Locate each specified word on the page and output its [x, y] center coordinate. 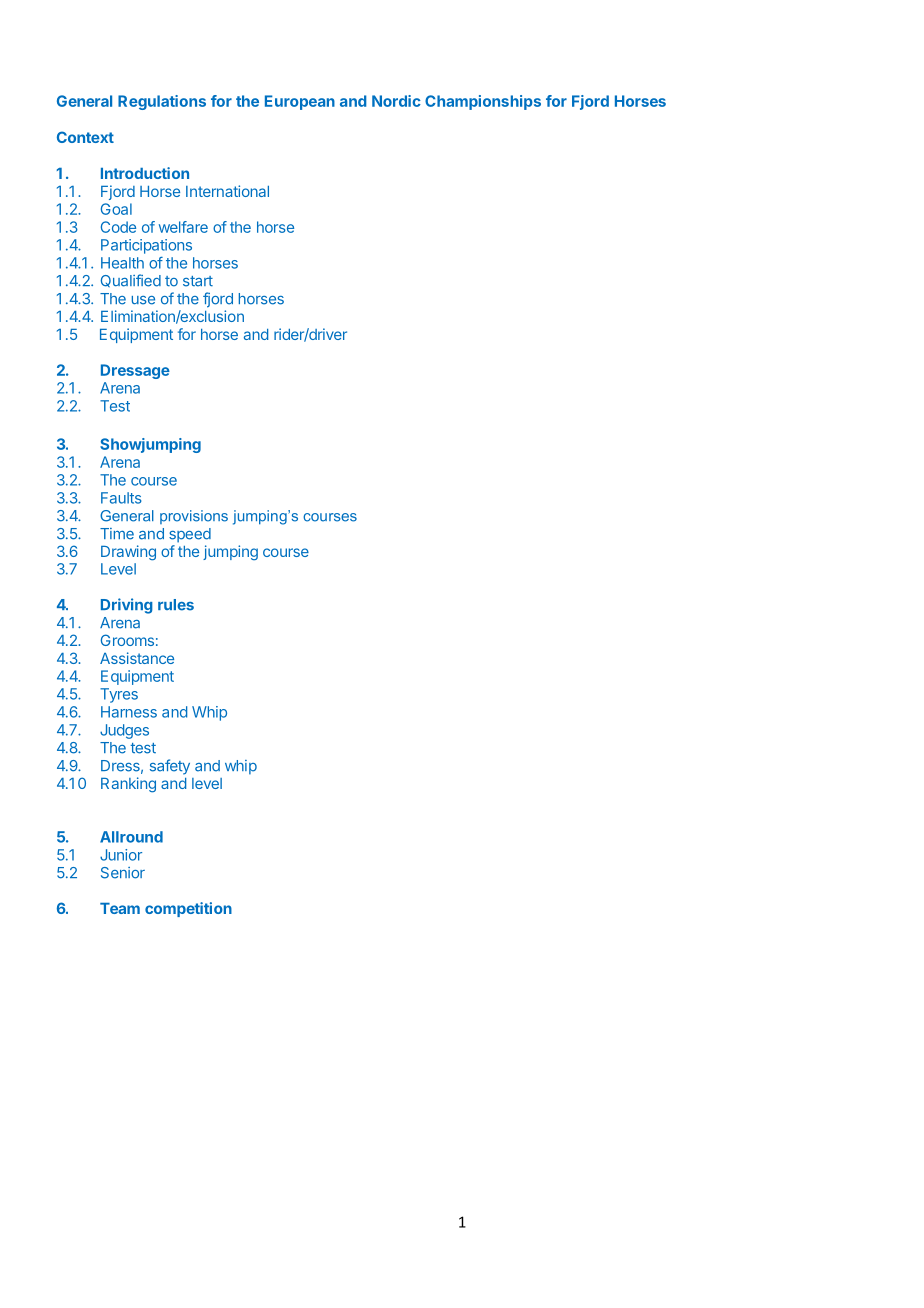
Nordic [396, 101]
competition [188, 909]
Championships [483, 102]
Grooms [127, 640]
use [143, 300]
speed [190, 535]
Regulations [162, 102]
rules [176, 605]
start [198, 281]
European [300, 102]
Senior [123, 873]
